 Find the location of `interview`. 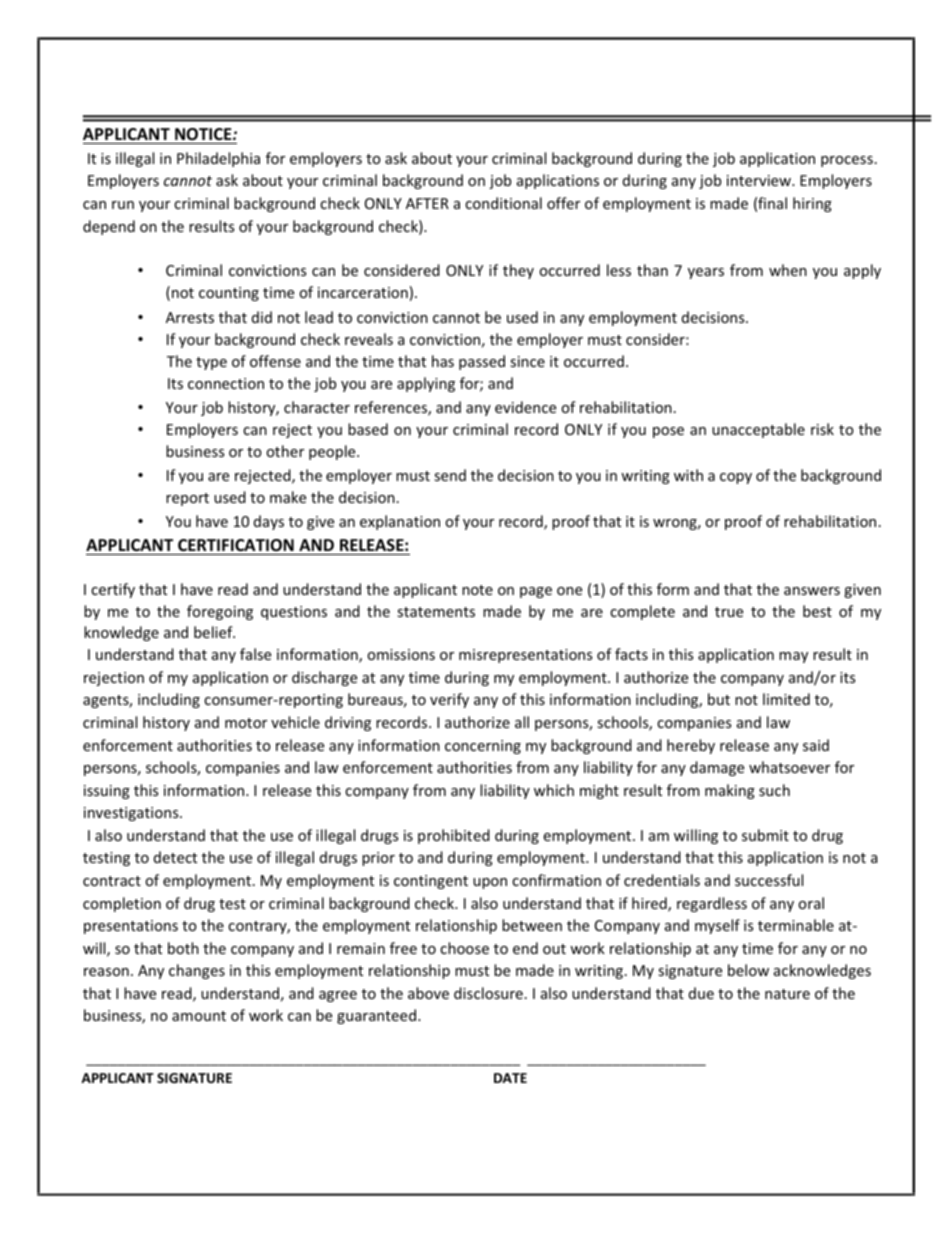

interview is located at coordinates (760, 180).
